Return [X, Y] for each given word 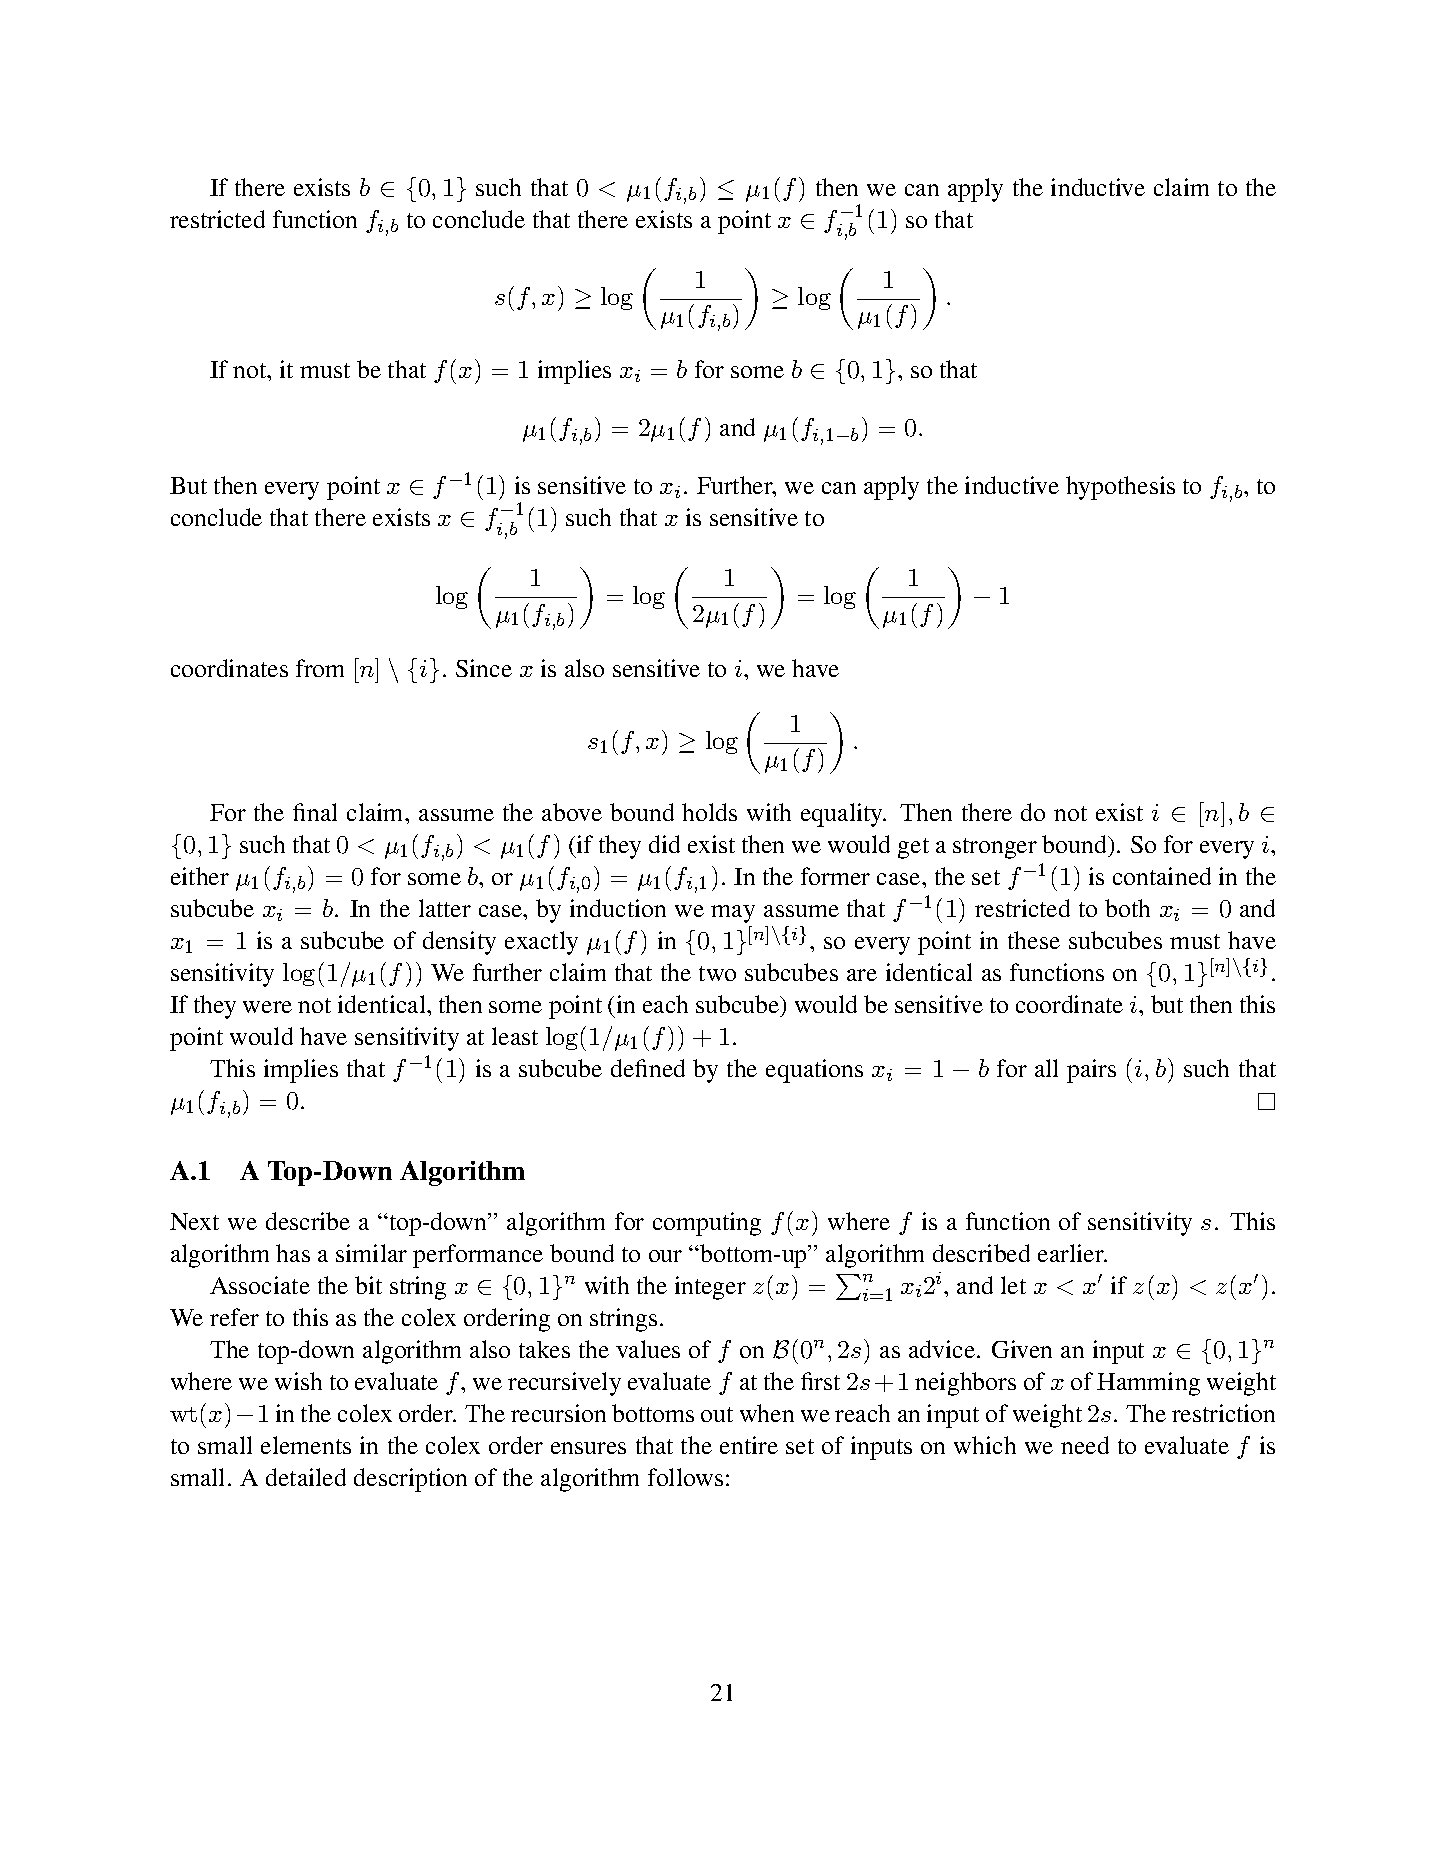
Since [484, 668]
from [320, 668]
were [267, 1007]
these [1034, 940]
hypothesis [1120, 488]
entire [749, 1445]
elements [306, 1445]
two [717, 973]
